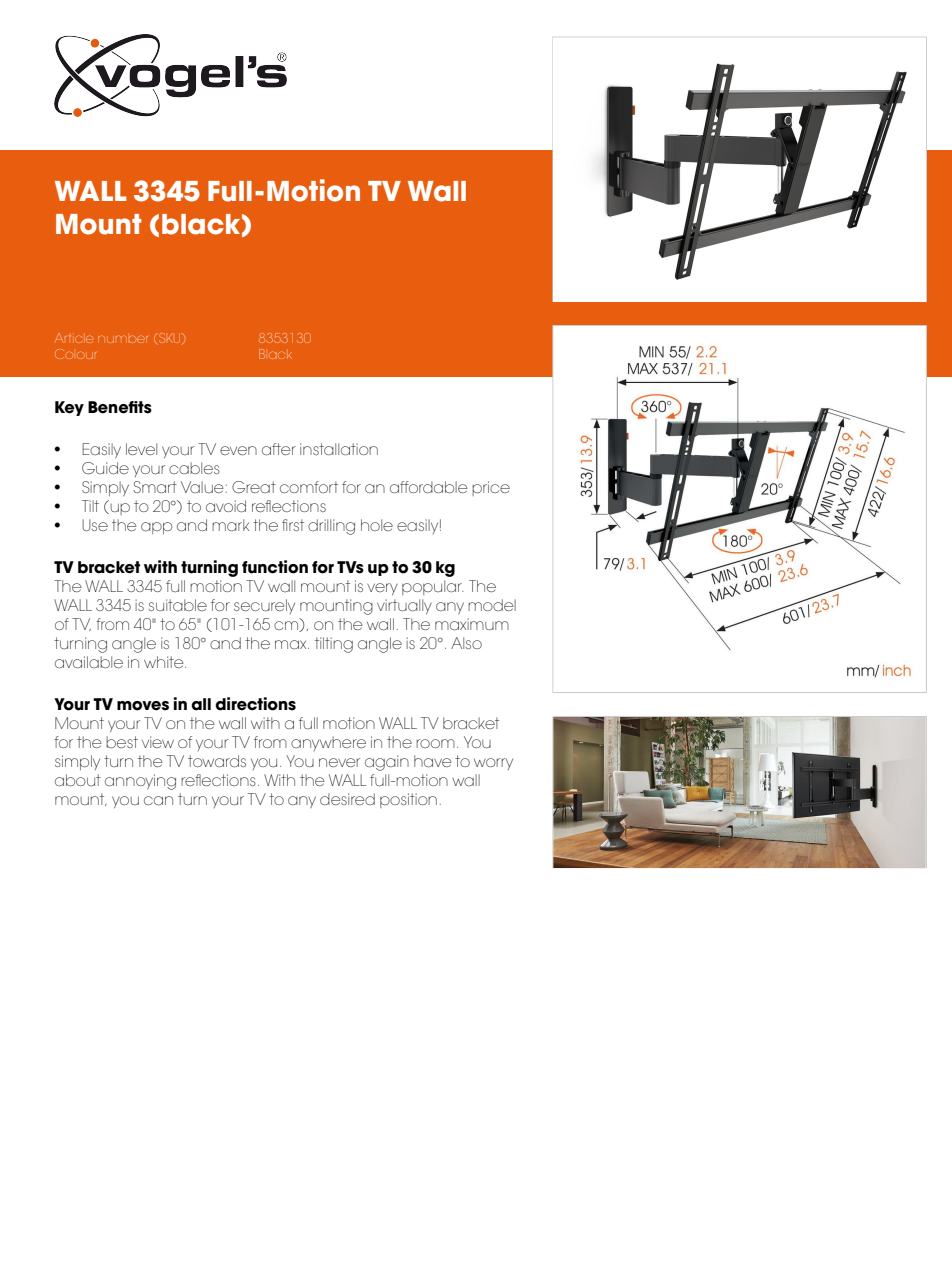 The width and height of the screenshot is (952, 1268). What do you see at coordinates (170, 339) in the screenshot?
I see `SKU` at bounding box center [170, 339].
